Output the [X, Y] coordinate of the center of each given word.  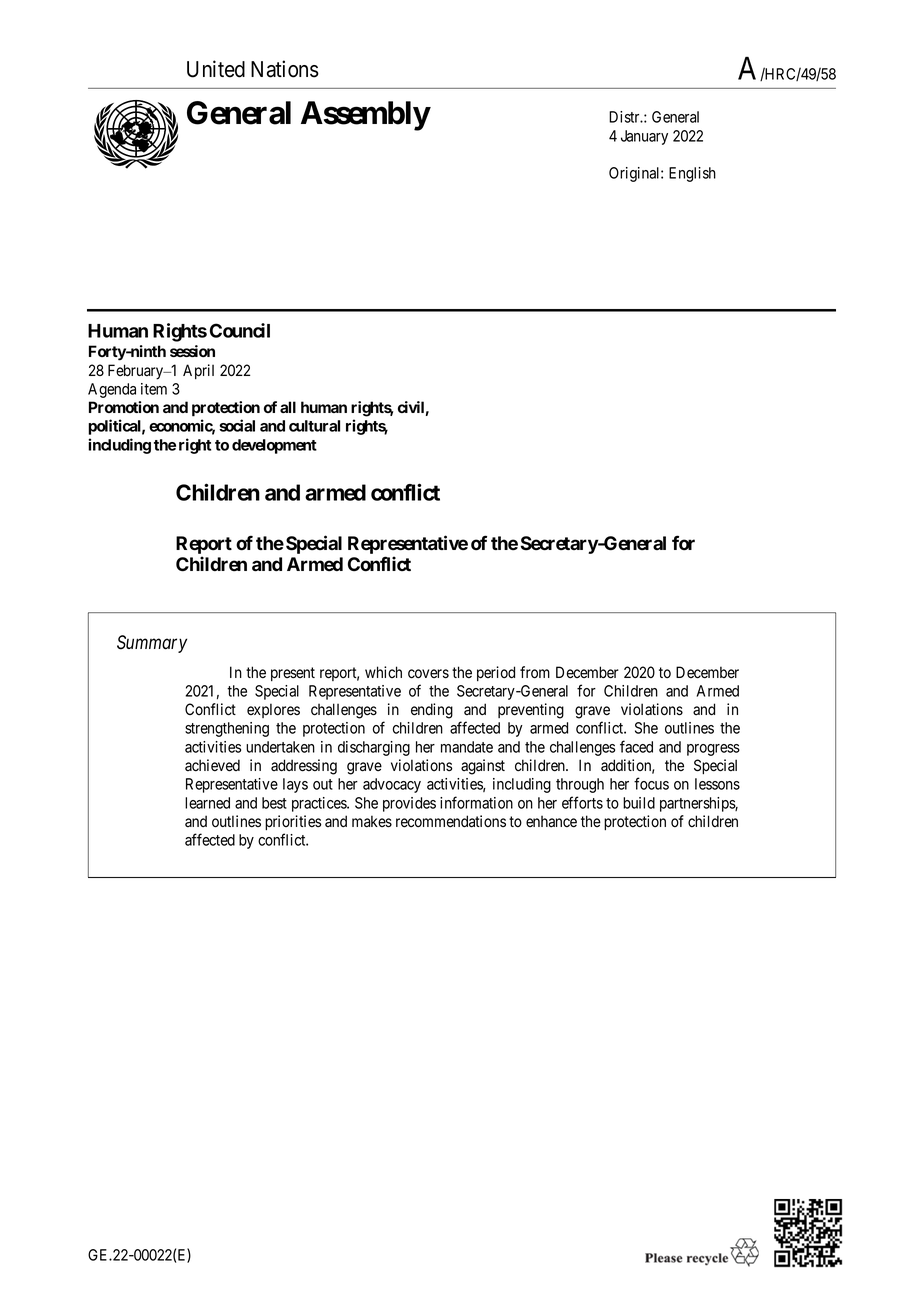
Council [240, 330]
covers [428, 674]
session [192, 351]
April [198, 371]
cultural [314, 426]
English [692, 174]
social [237, 425]
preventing [531, 711]
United [216, 69]
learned [207, 803]
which [383, 672]
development [274, 446]
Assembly [365, 116]
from [535, 672]
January [644, 137]
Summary [152, 644]
